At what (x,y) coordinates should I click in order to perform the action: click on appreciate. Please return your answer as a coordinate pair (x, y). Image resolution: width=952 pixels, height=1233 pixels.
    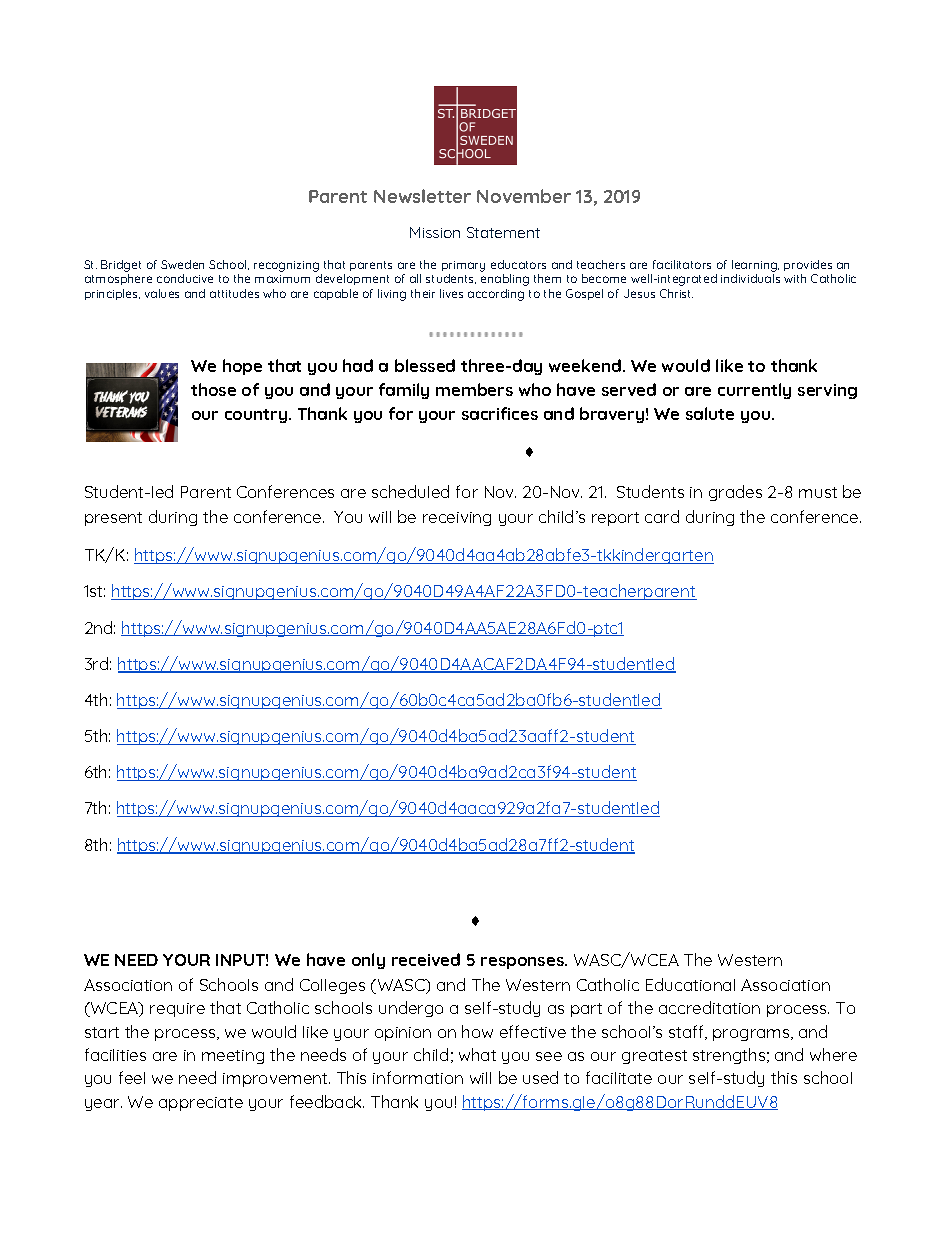
    Looking at the image, I should click on (201, 1104).
